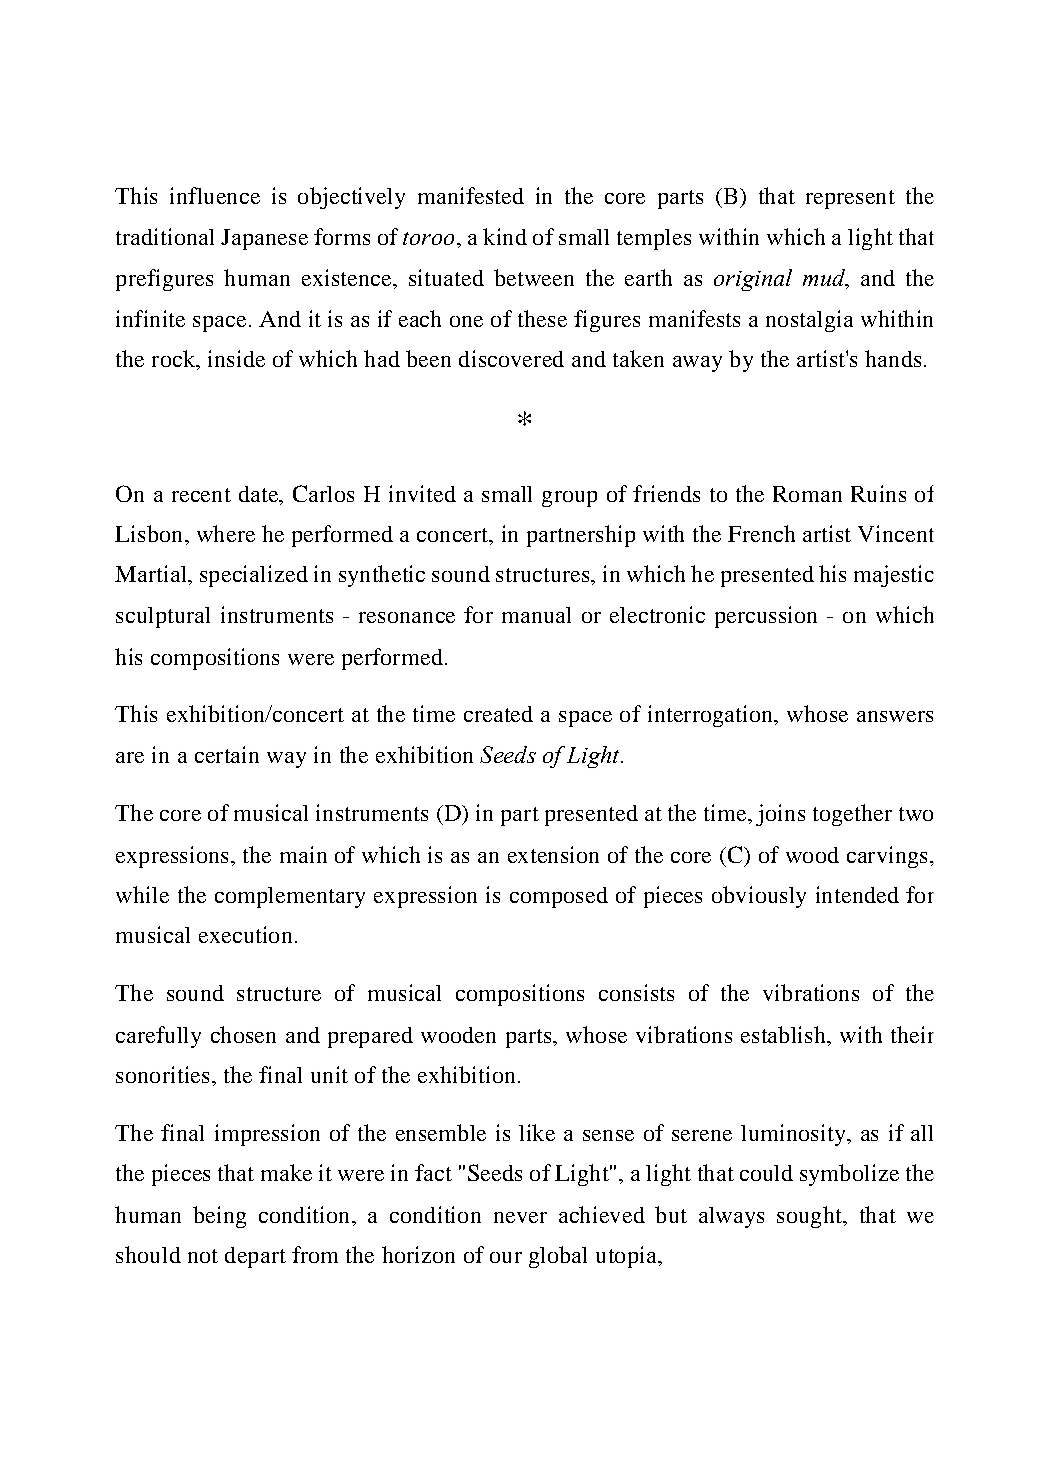 The height and width of the image is (1472, 1040). I want to click on never, so click(520, 1217).
